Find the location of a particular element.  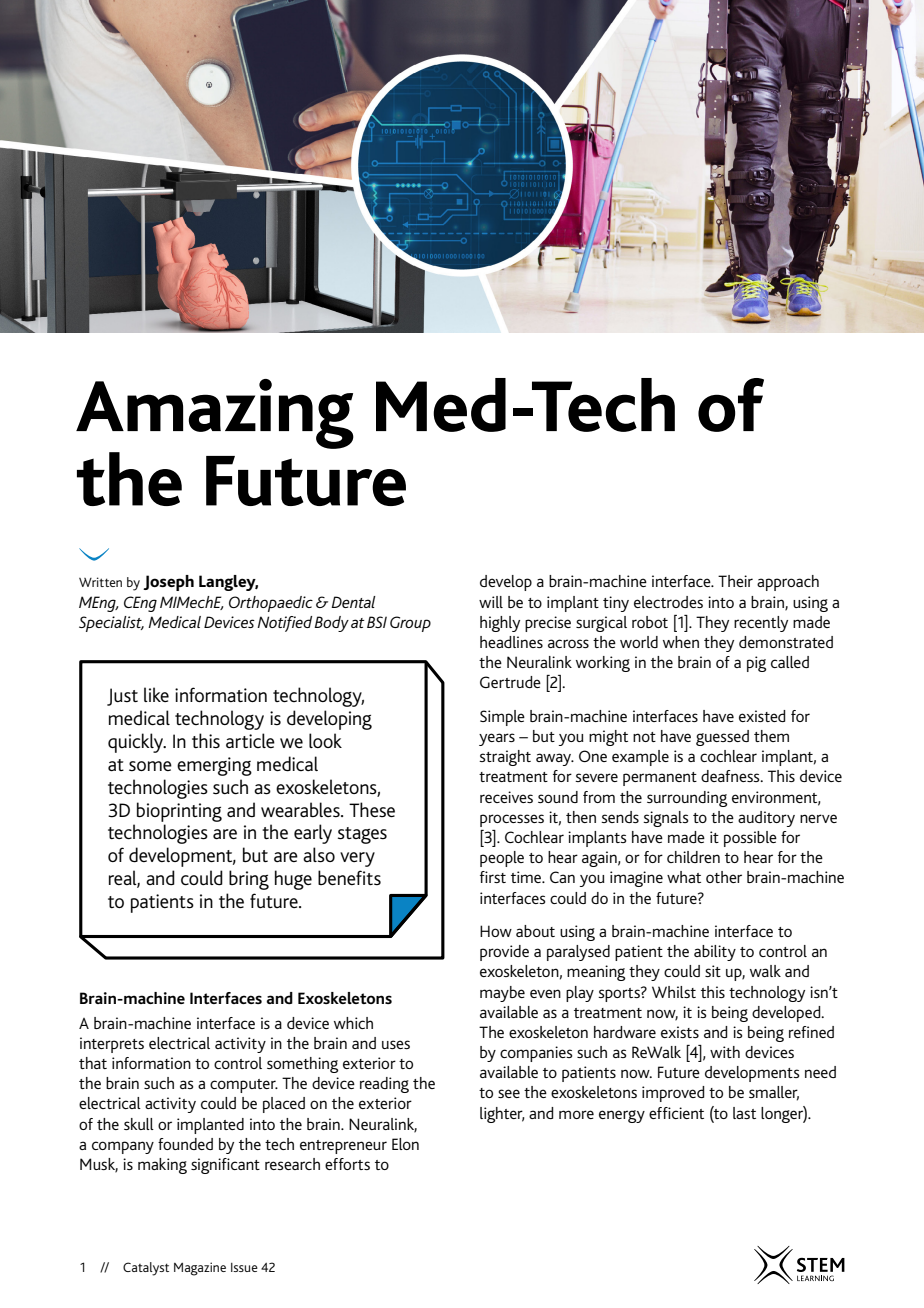

see is located at coordinates (509, 1093).
